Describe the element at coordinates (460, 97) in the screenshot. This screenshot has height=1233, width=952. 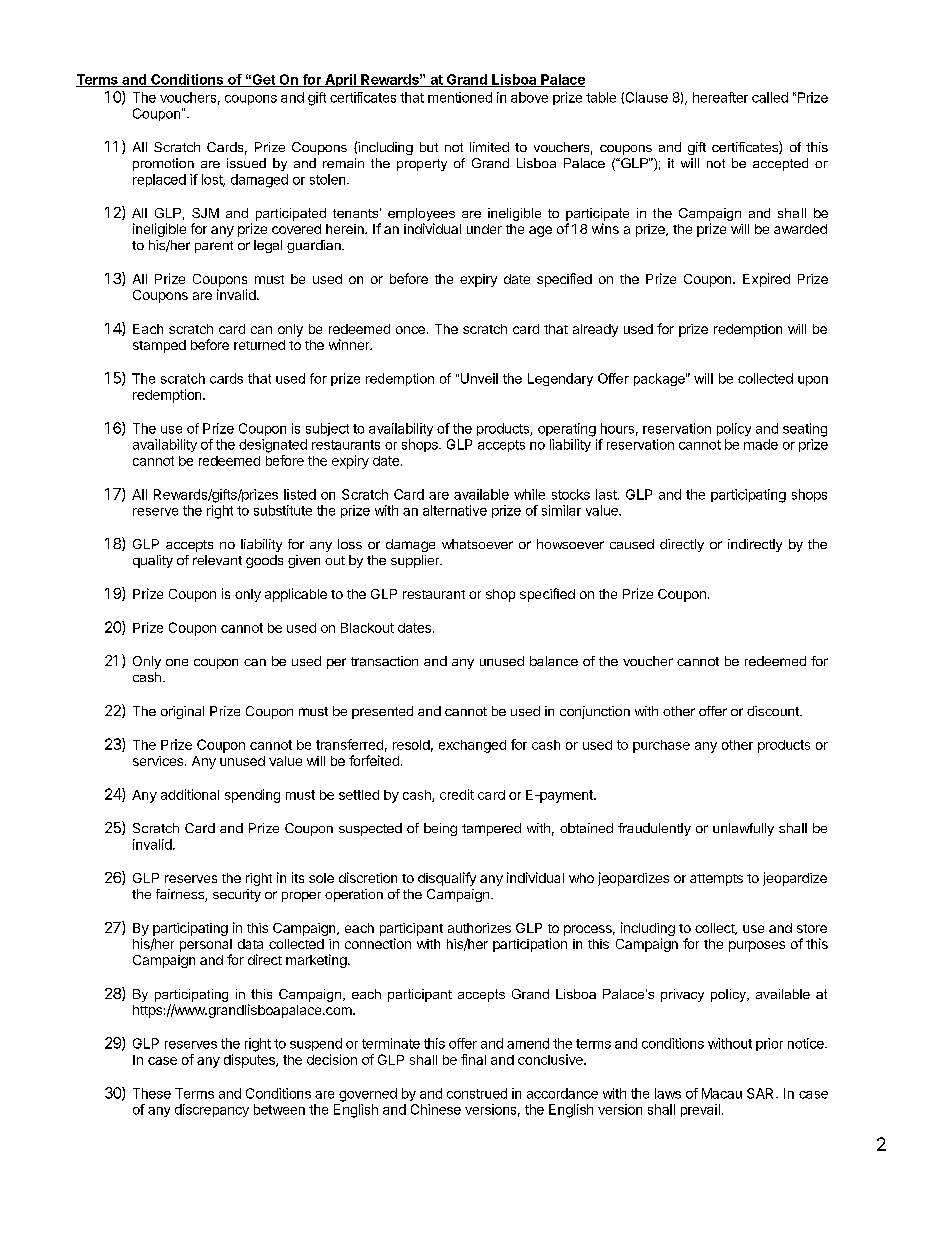
I see `mentioned` at that location.
